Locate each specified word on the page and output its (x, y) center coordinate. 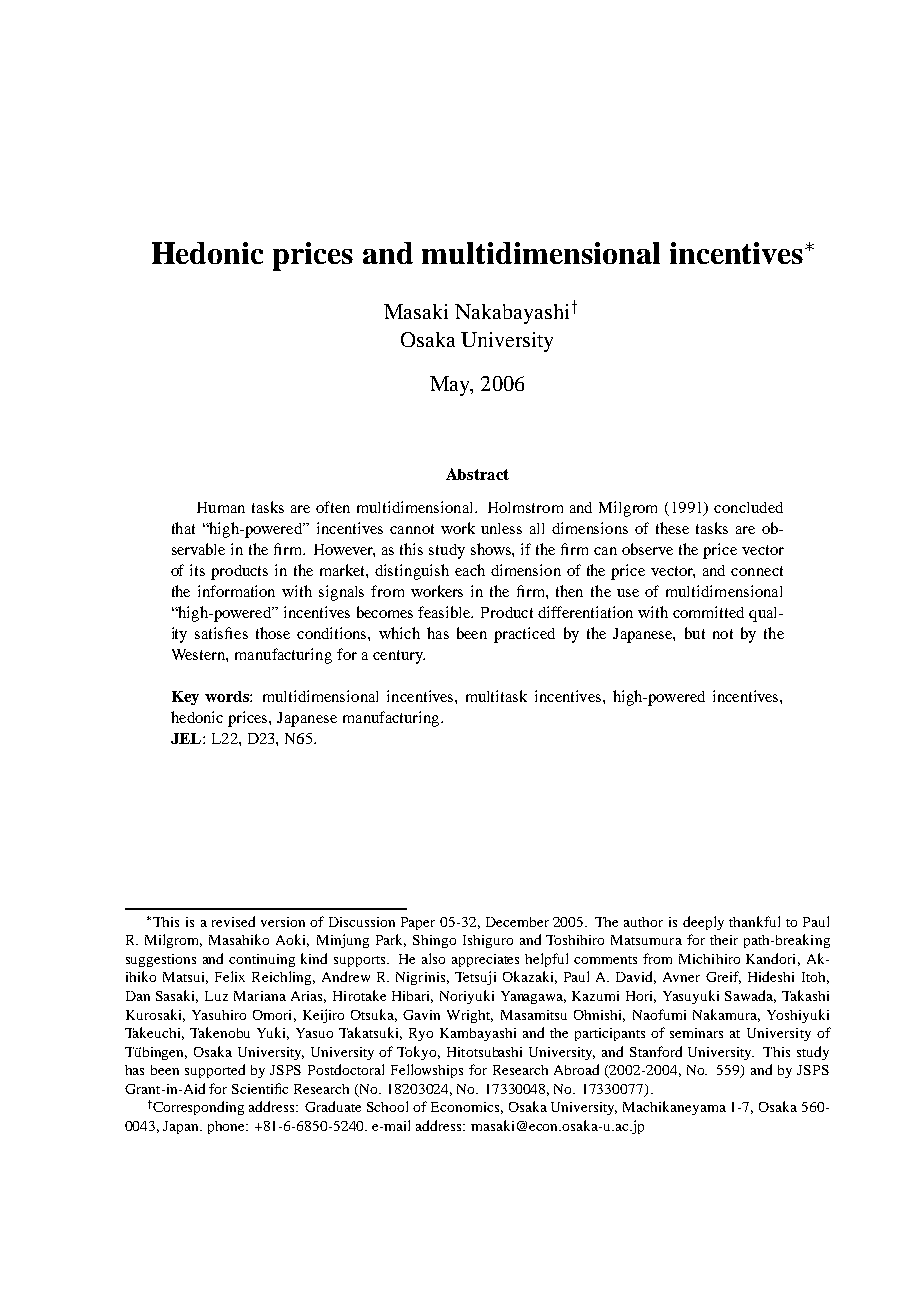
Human (221, 507)
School (387, 1106)
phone (228, 1127)
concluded (748, 507)
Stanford (656, 1051)
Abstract (477, 474)
